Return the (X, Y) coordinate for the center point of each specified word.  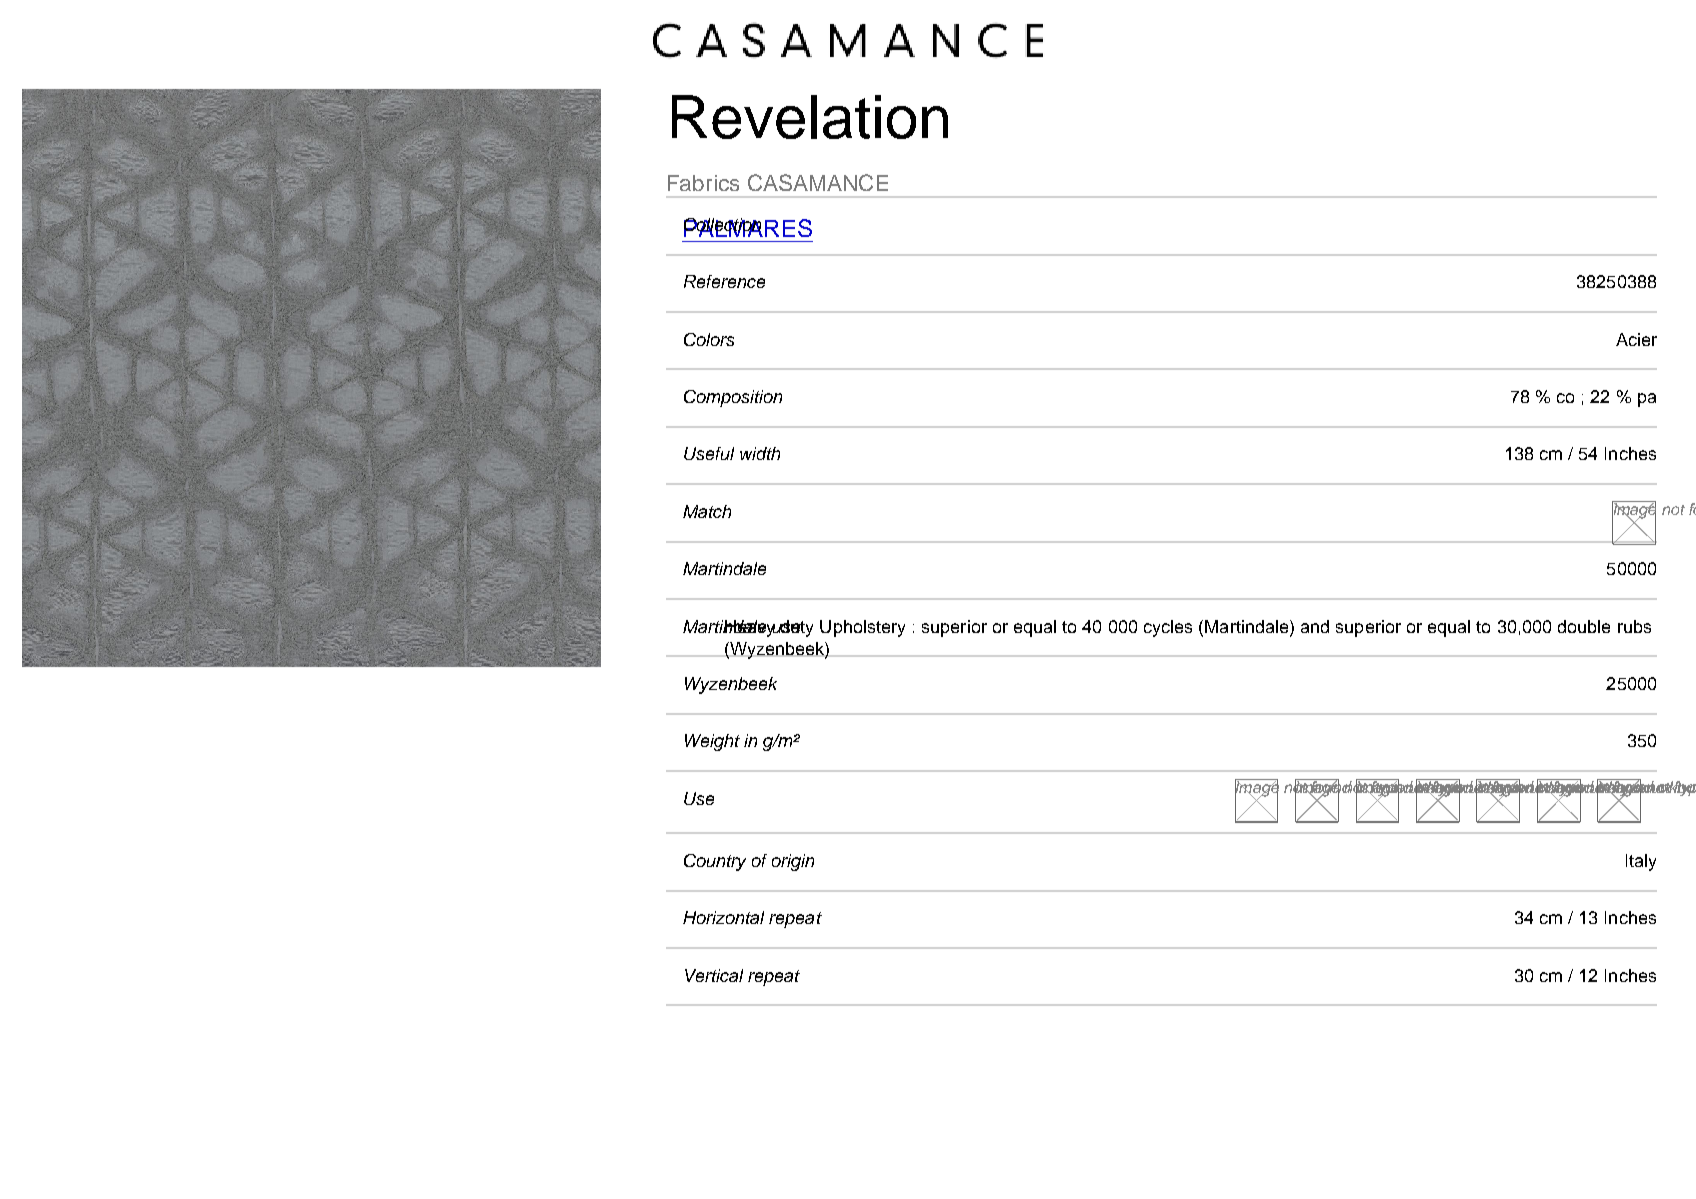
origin (793, 862)
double (1584, 626)
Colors (709, 339)
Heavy (750, 628)
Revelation (810, 117)
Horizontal (723, 917)
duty (795, 628)
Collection (722, 226)
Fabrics (703, 183)
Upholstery (862, 628)
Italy (1641, 862)
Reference (724, 281)
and (1315, 626)
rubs (1634, 626)
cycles (1168, 628)
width (760, 453)
